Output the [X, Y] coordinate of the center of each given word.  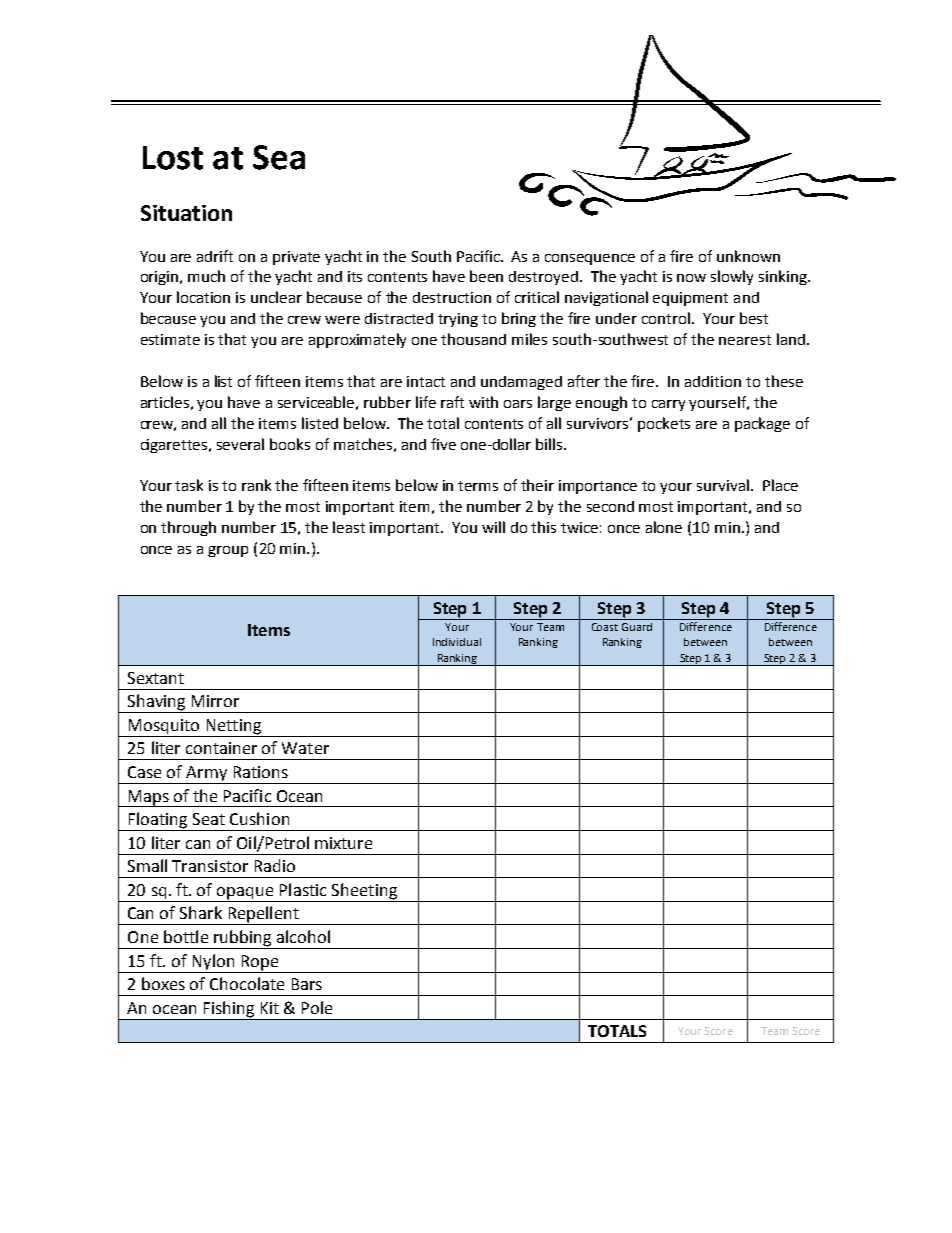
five [443, 444]
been [486, 276]
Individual [457, 642]
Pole [317, 1007]
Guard [637, 627]
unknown [748, 256]
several [240, 444]
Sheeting [365, 892]
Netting [233, 728]
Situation [186, 213]
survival [723, 485]
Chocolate [247, 983]
